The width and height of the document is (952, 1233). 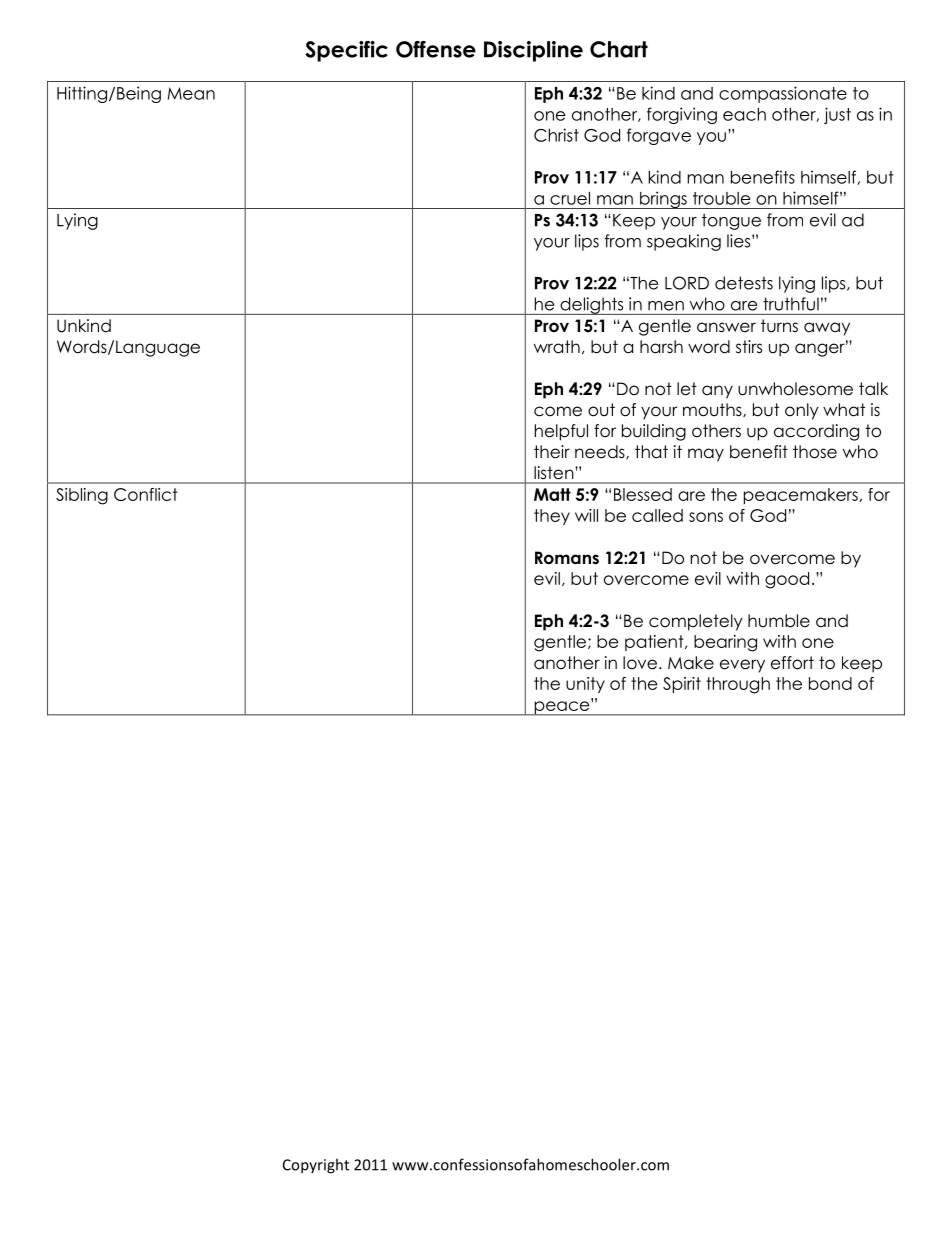 I want to click on Mean, so click(x=191, y=93).
